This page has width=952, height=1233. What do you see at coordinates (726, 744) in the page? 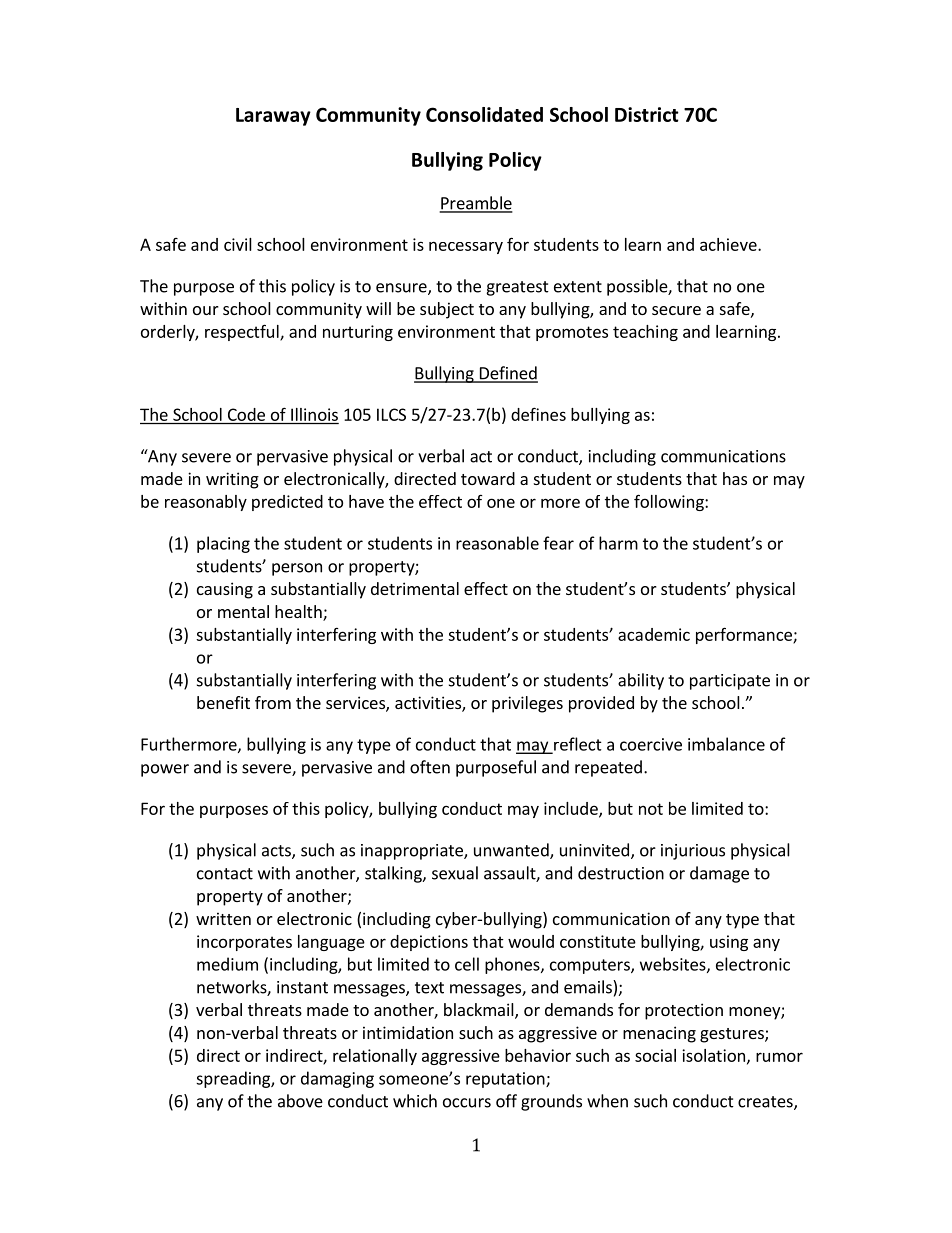
I see `imbalance` at bounding box center [726, 744].
